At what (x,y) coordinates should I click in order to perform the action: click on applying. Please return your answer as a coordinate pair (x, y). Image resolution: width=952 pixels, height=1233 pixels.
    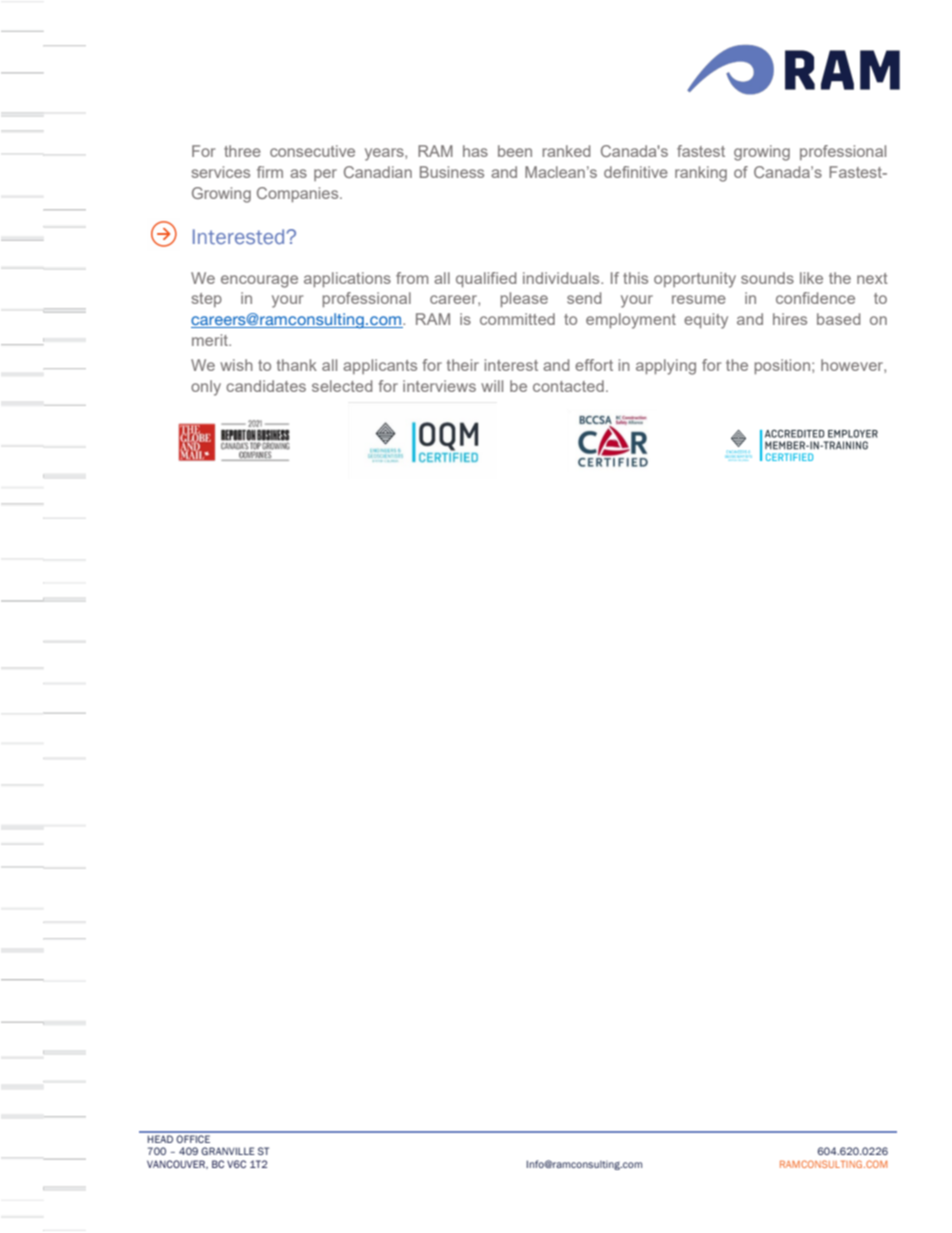
    Looking at the image, I should click on (666, 367).
